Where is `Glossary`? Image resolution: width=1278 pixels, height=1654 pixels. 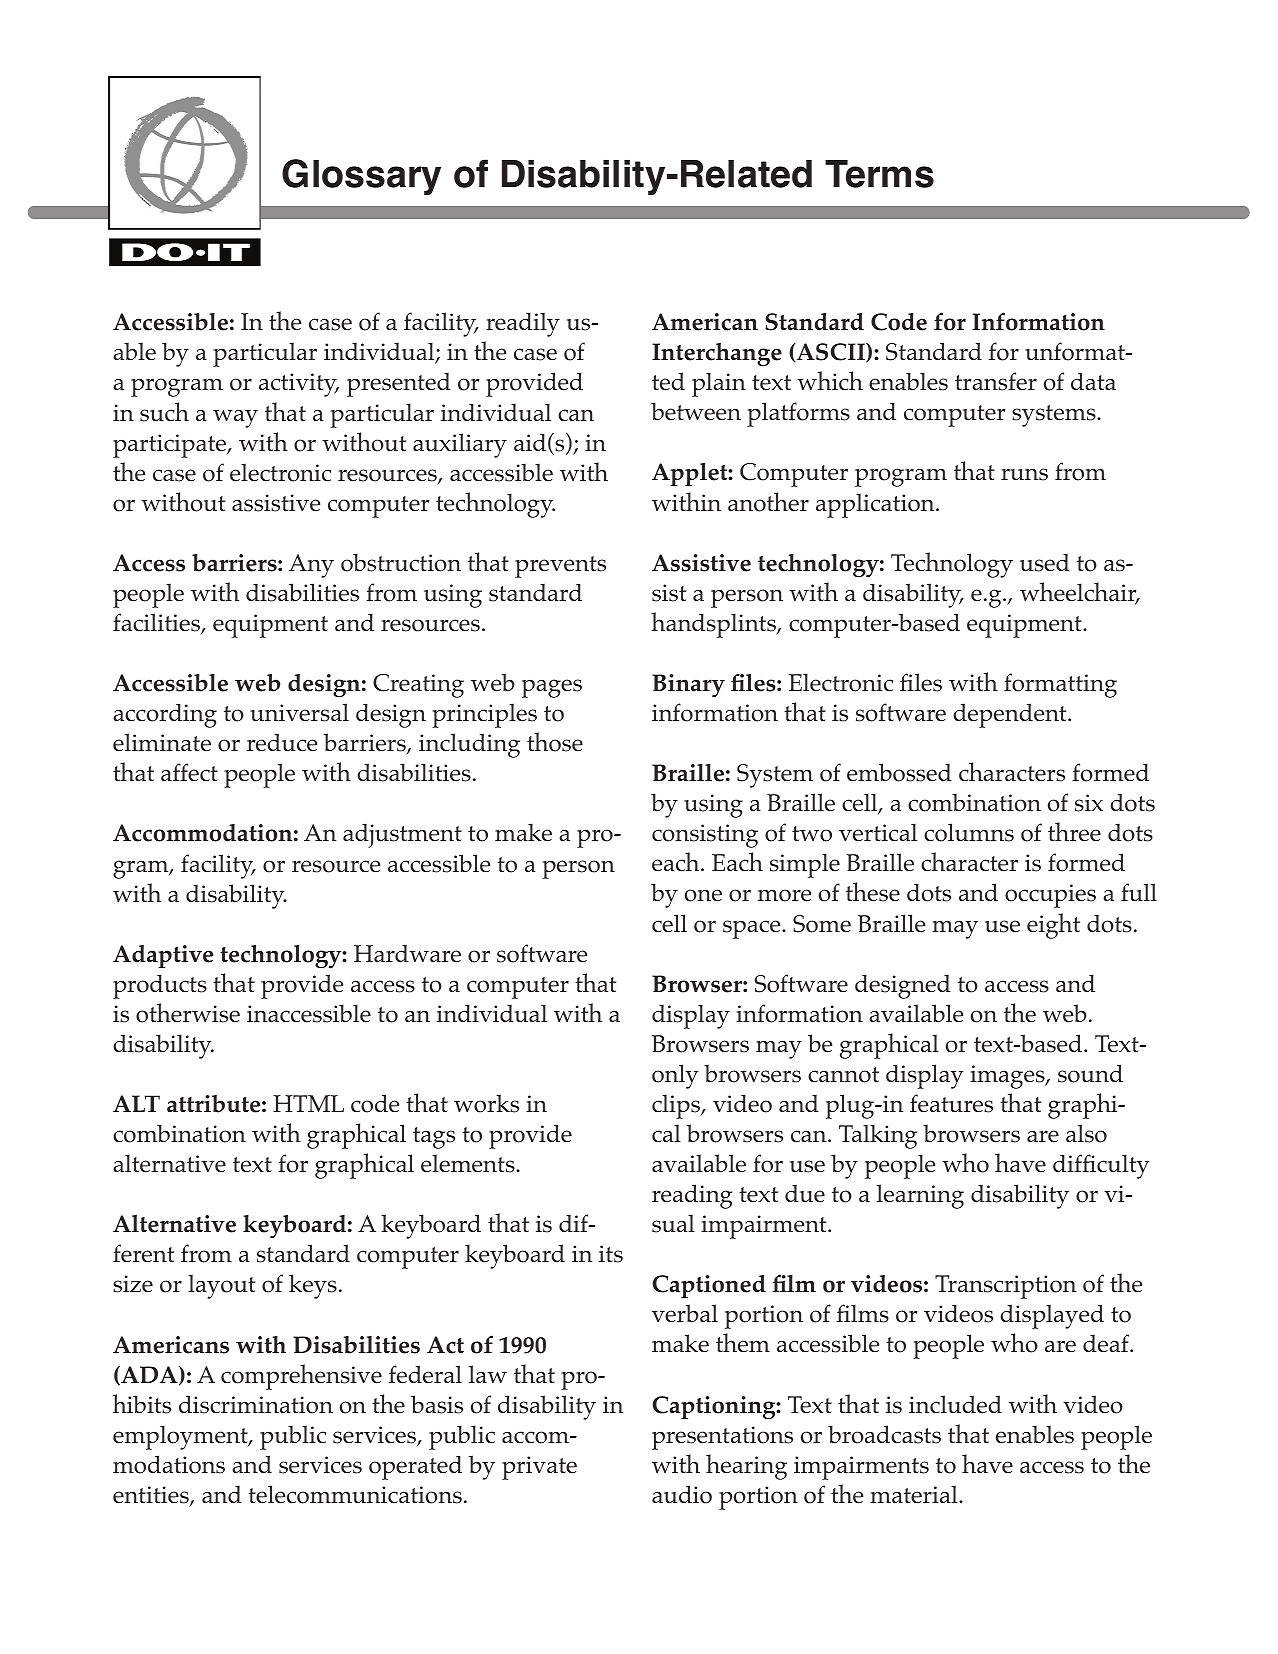
Glossary is located at coordinates (361, 177).
